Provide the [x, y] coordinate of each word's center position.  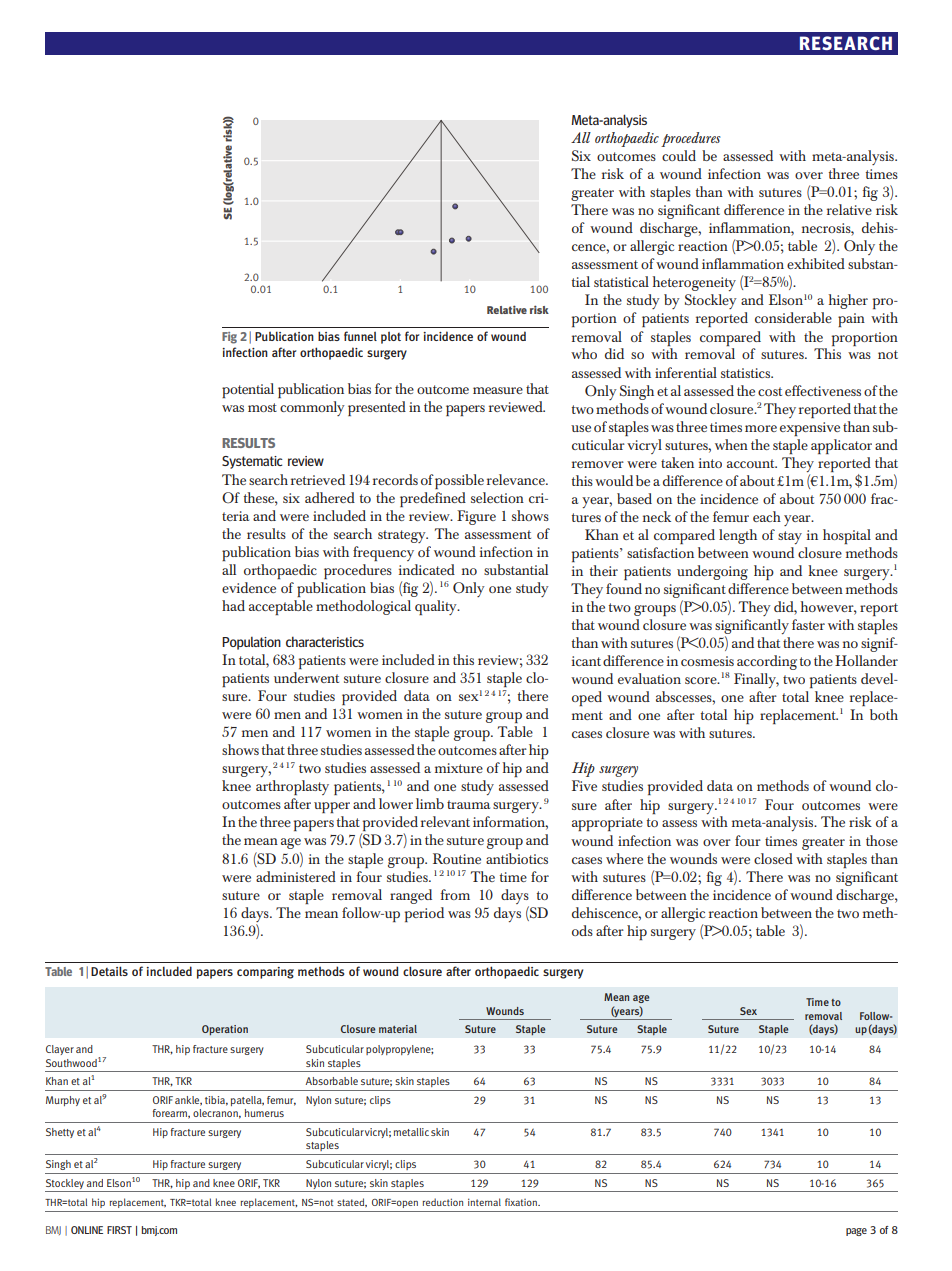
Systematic [252, 462]
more [761, 428]
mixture [459, 768]
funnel [360, 336]
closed [773, 858]
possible [459, 481]
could [679, 155]
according [767, 662]
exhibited [816, 263]
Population [251, 643]
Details [109, 971]
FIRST [119, 1230]
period [424, 914]
